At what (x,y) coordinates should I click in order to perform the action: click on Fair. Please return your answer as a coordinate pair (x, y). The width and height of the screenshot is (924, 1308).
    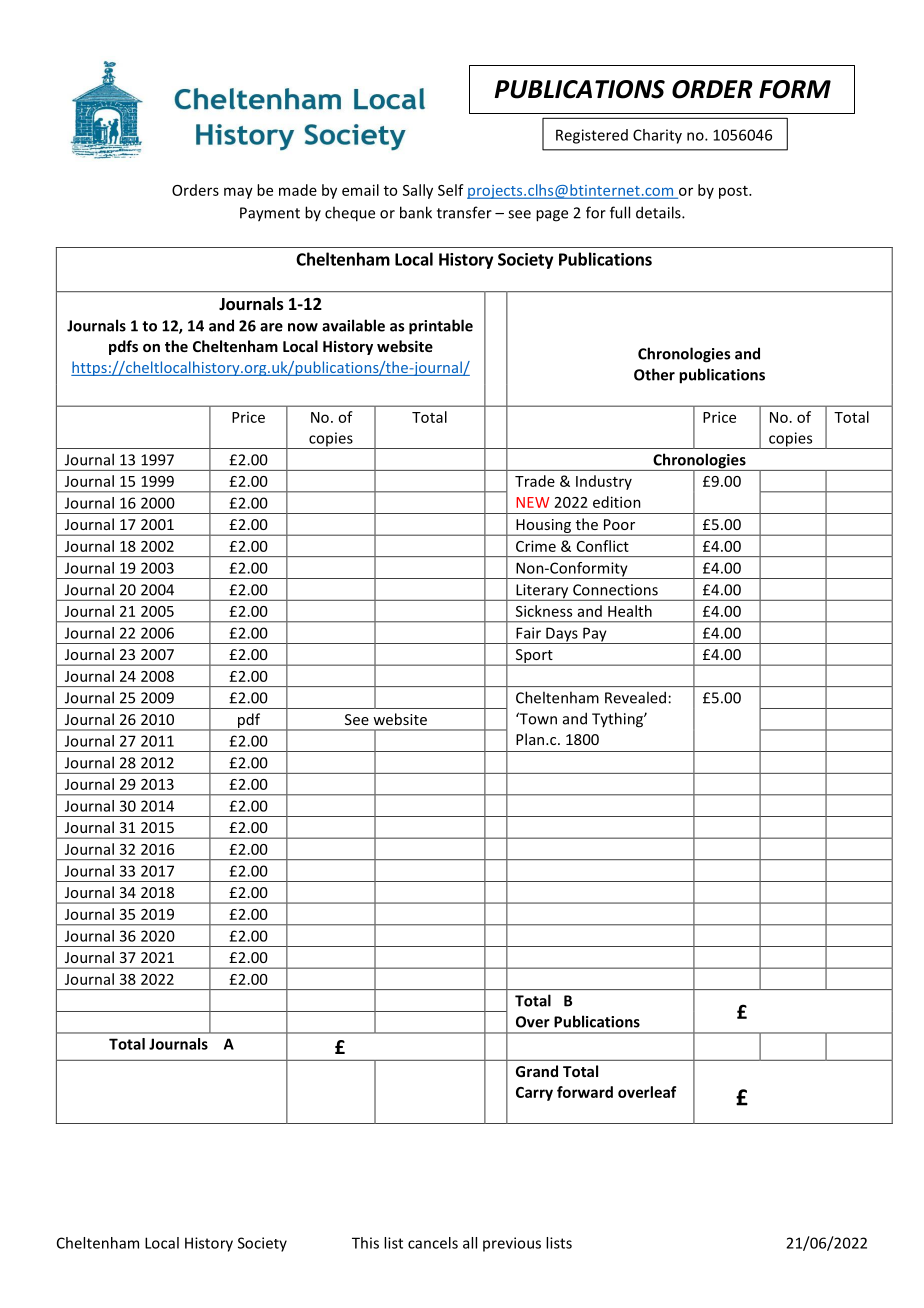
    Looking at the image, I should click on (528, 633).
